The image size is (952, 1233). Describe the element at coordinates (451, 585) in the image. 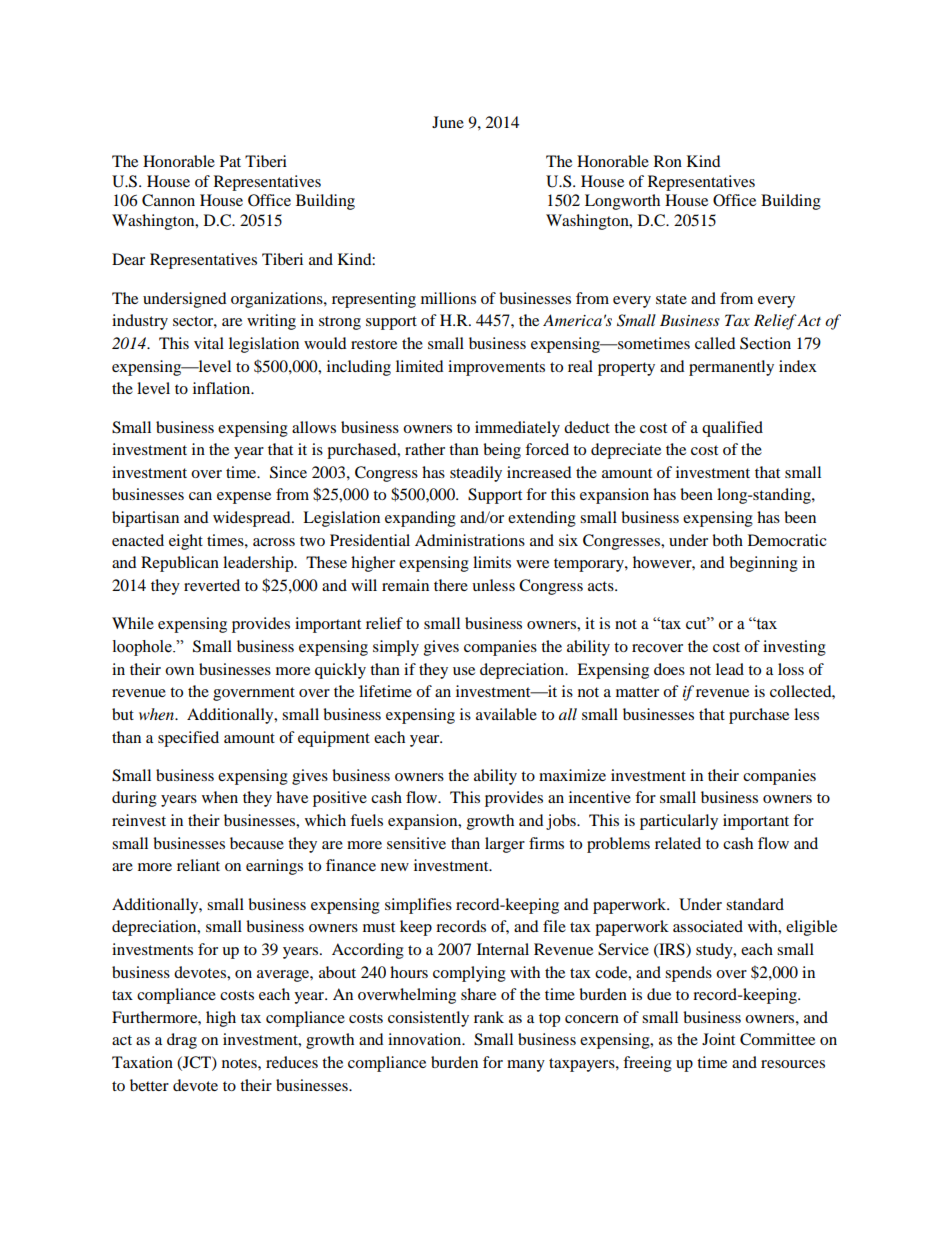

I see `there` at that location.
